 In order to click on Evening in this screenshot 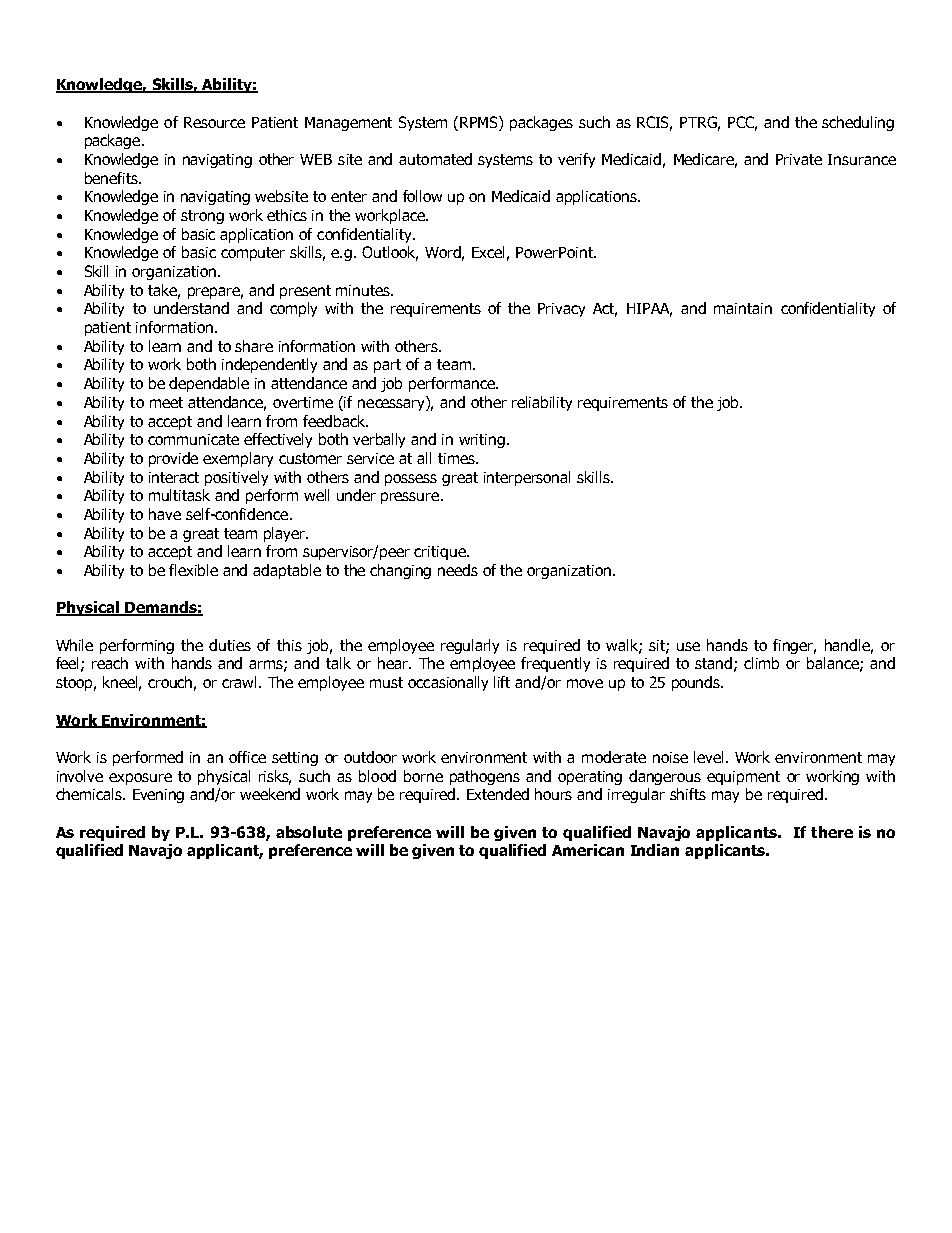, I will do `click(158, 796)`.
